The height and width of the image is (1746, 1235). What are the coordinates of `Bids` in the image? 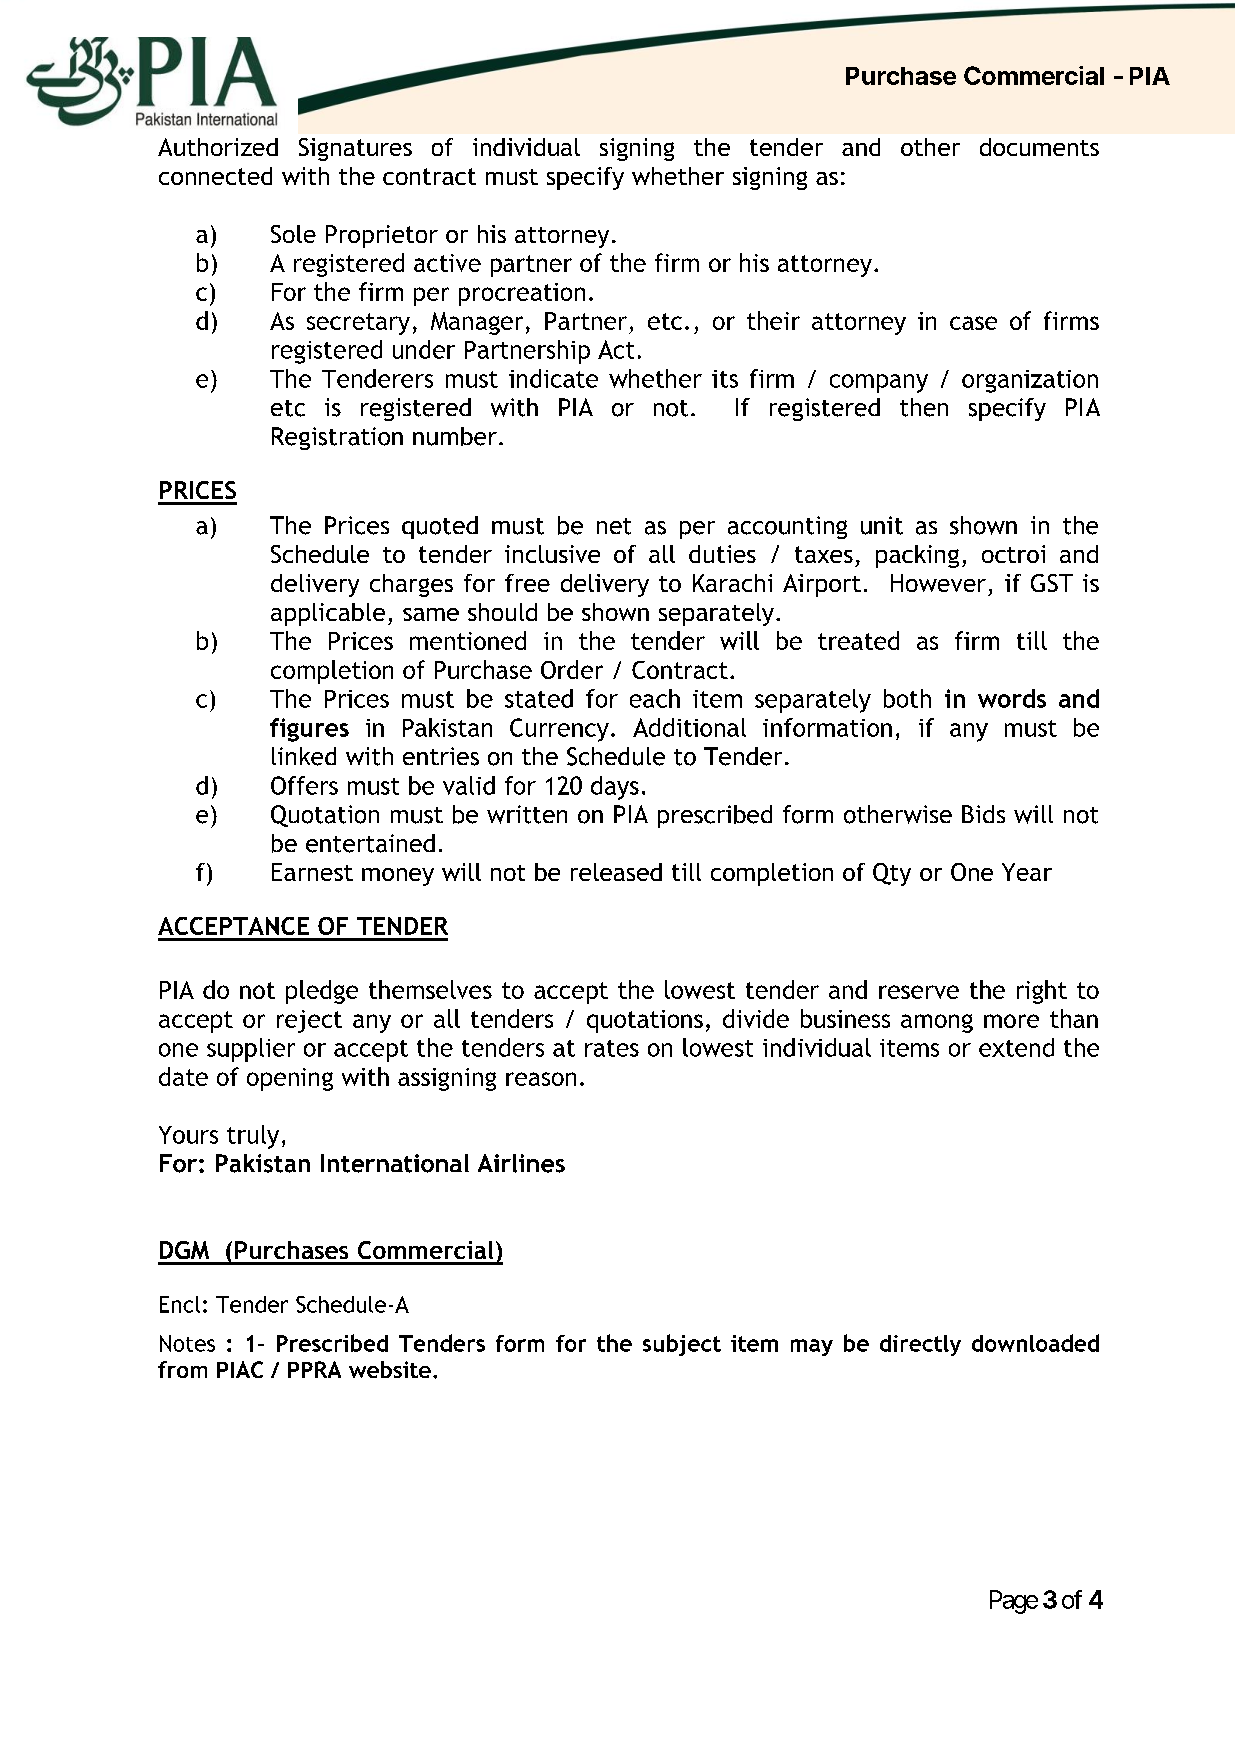 It's located at (983, 814).
